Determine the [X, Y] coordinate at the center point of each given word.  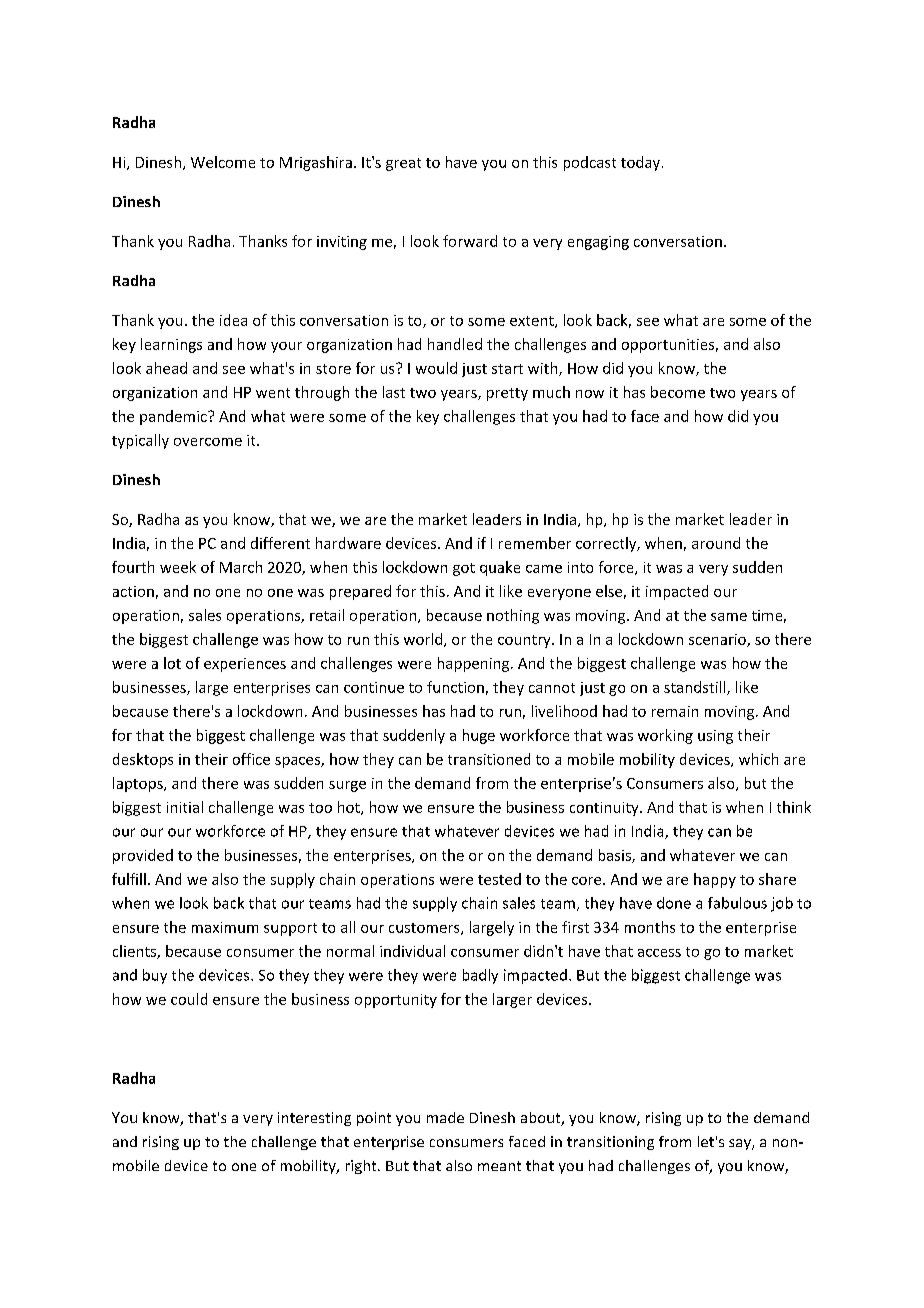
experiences [245, 665]
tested [499, 879]
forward [470, 241]
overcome [208, 442]
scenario [718, 640]
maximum [225, 927]
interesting [314, 1119]
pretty [507, 394]
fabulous [737, 903]
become [678, 392]
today [640, 163]
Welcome [223, 162]
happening [475, 664]
